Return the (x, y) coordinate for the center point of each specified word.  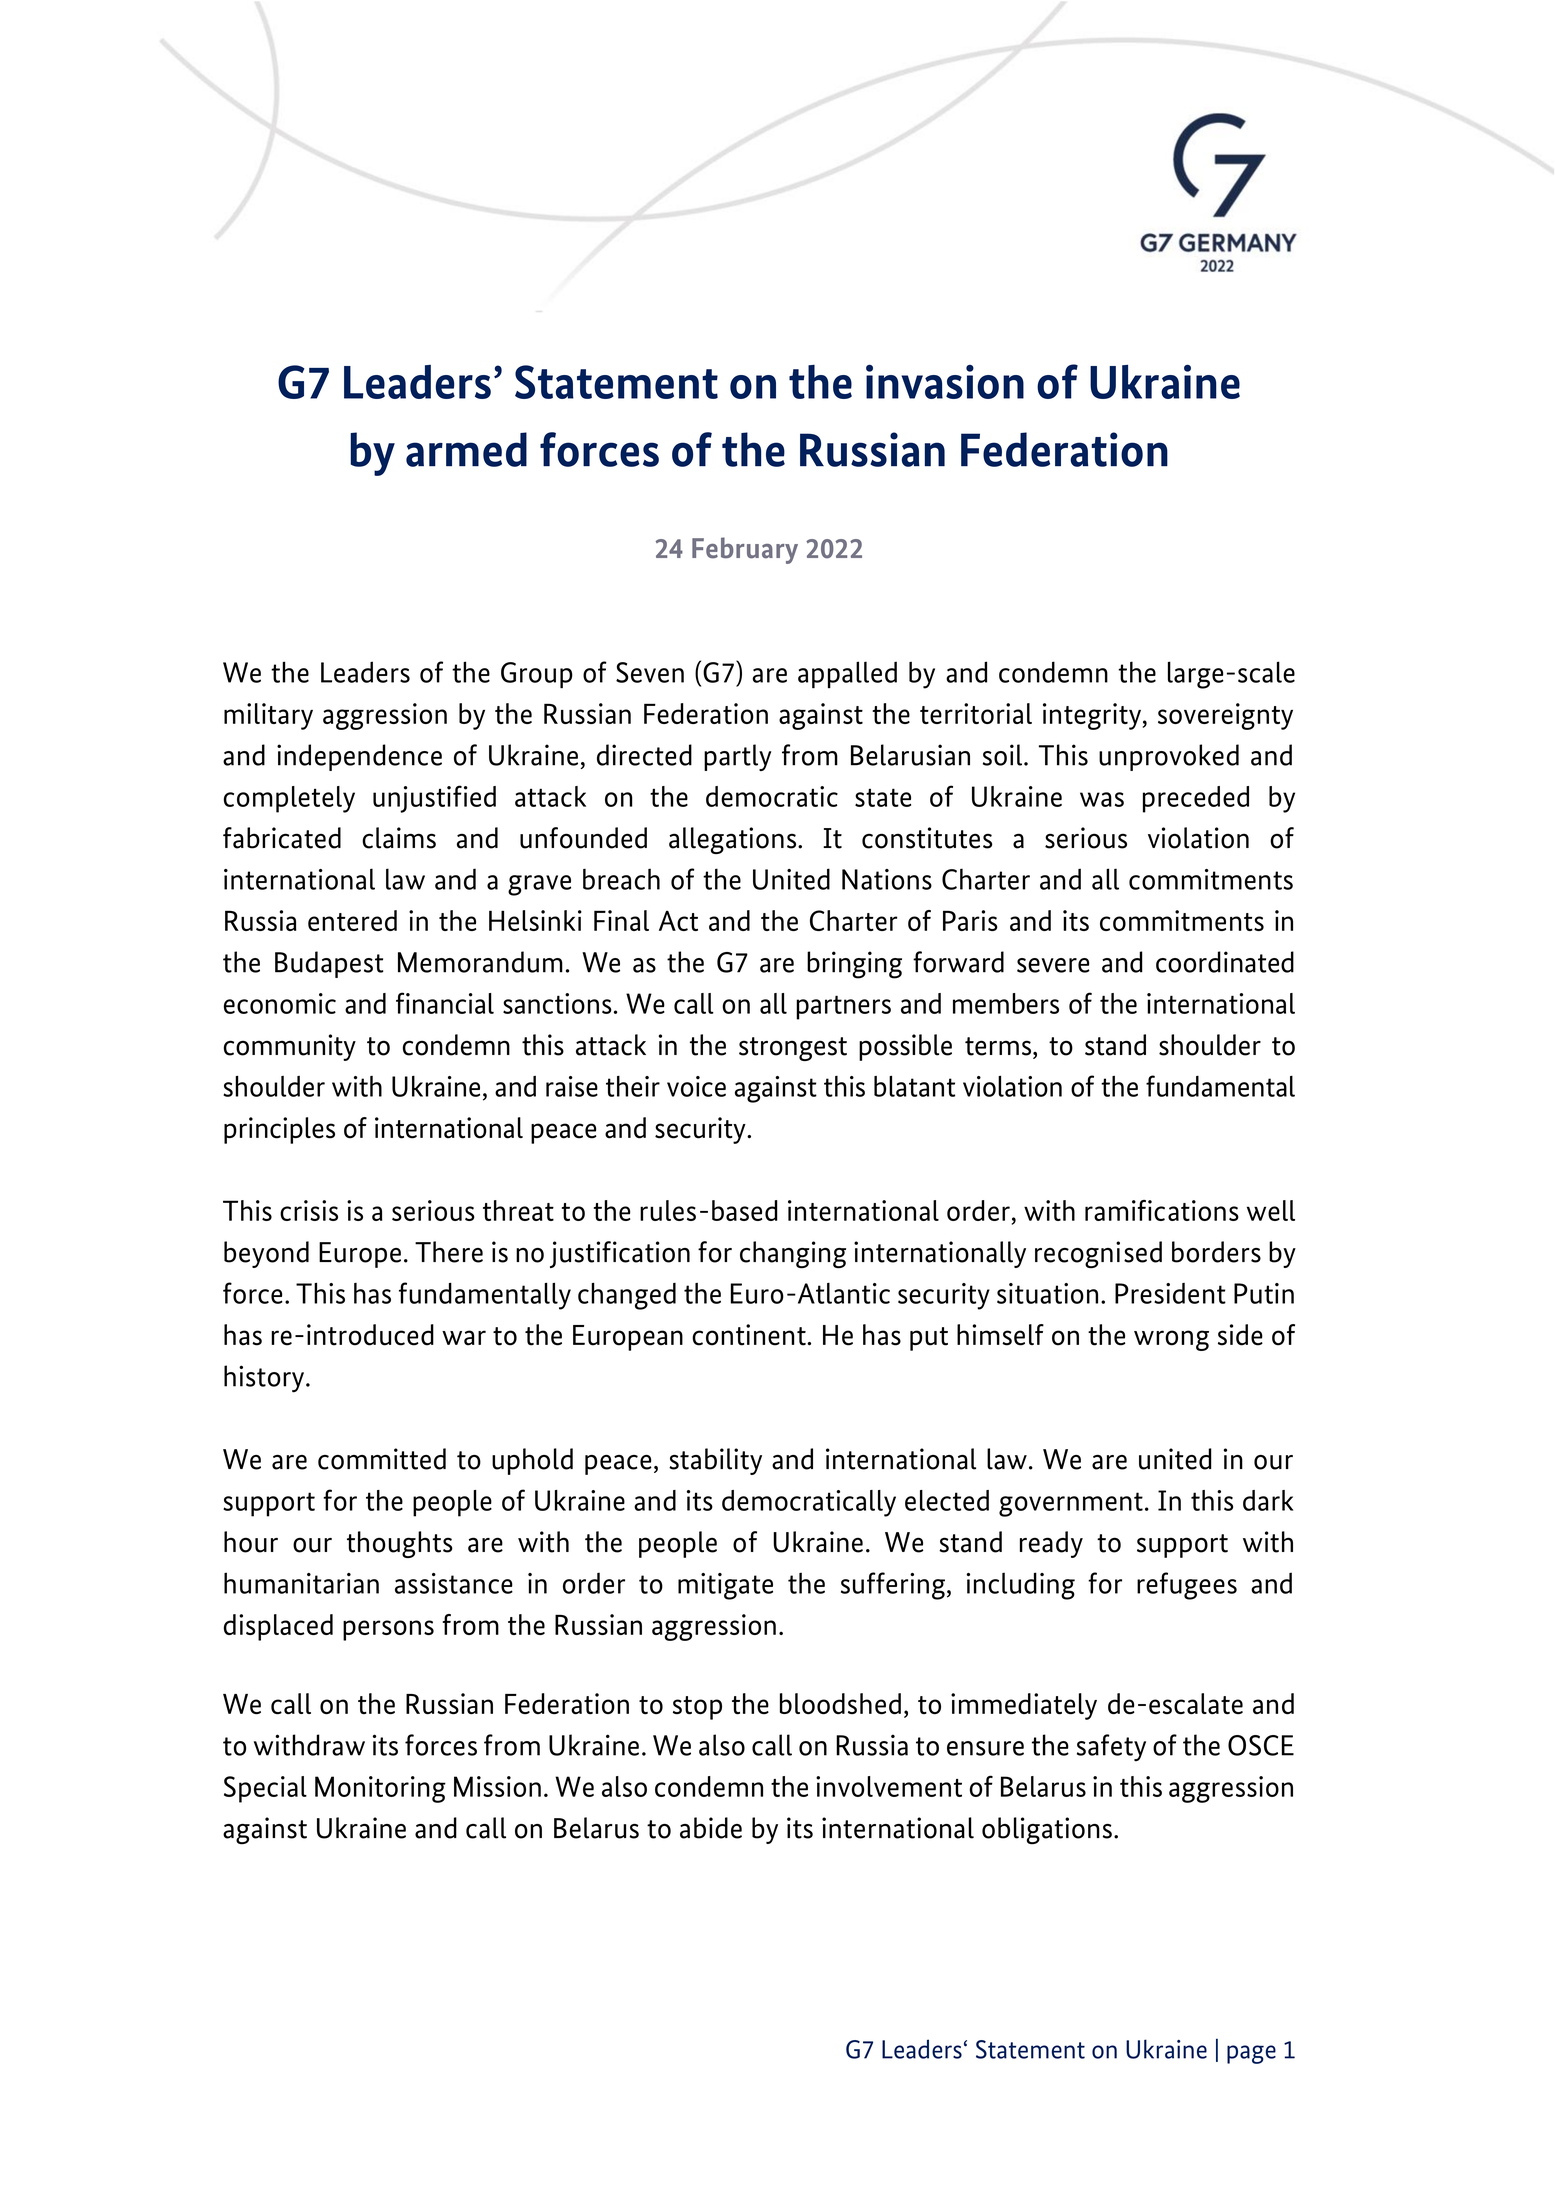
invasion (945, 382)
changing (793, 1255)
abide (711, 1828)
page (1251, 2054)
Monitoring (380, 1789)
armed (466, 449)
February (745, 550)
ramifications (1162, 1210)
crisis (309, 1210)
